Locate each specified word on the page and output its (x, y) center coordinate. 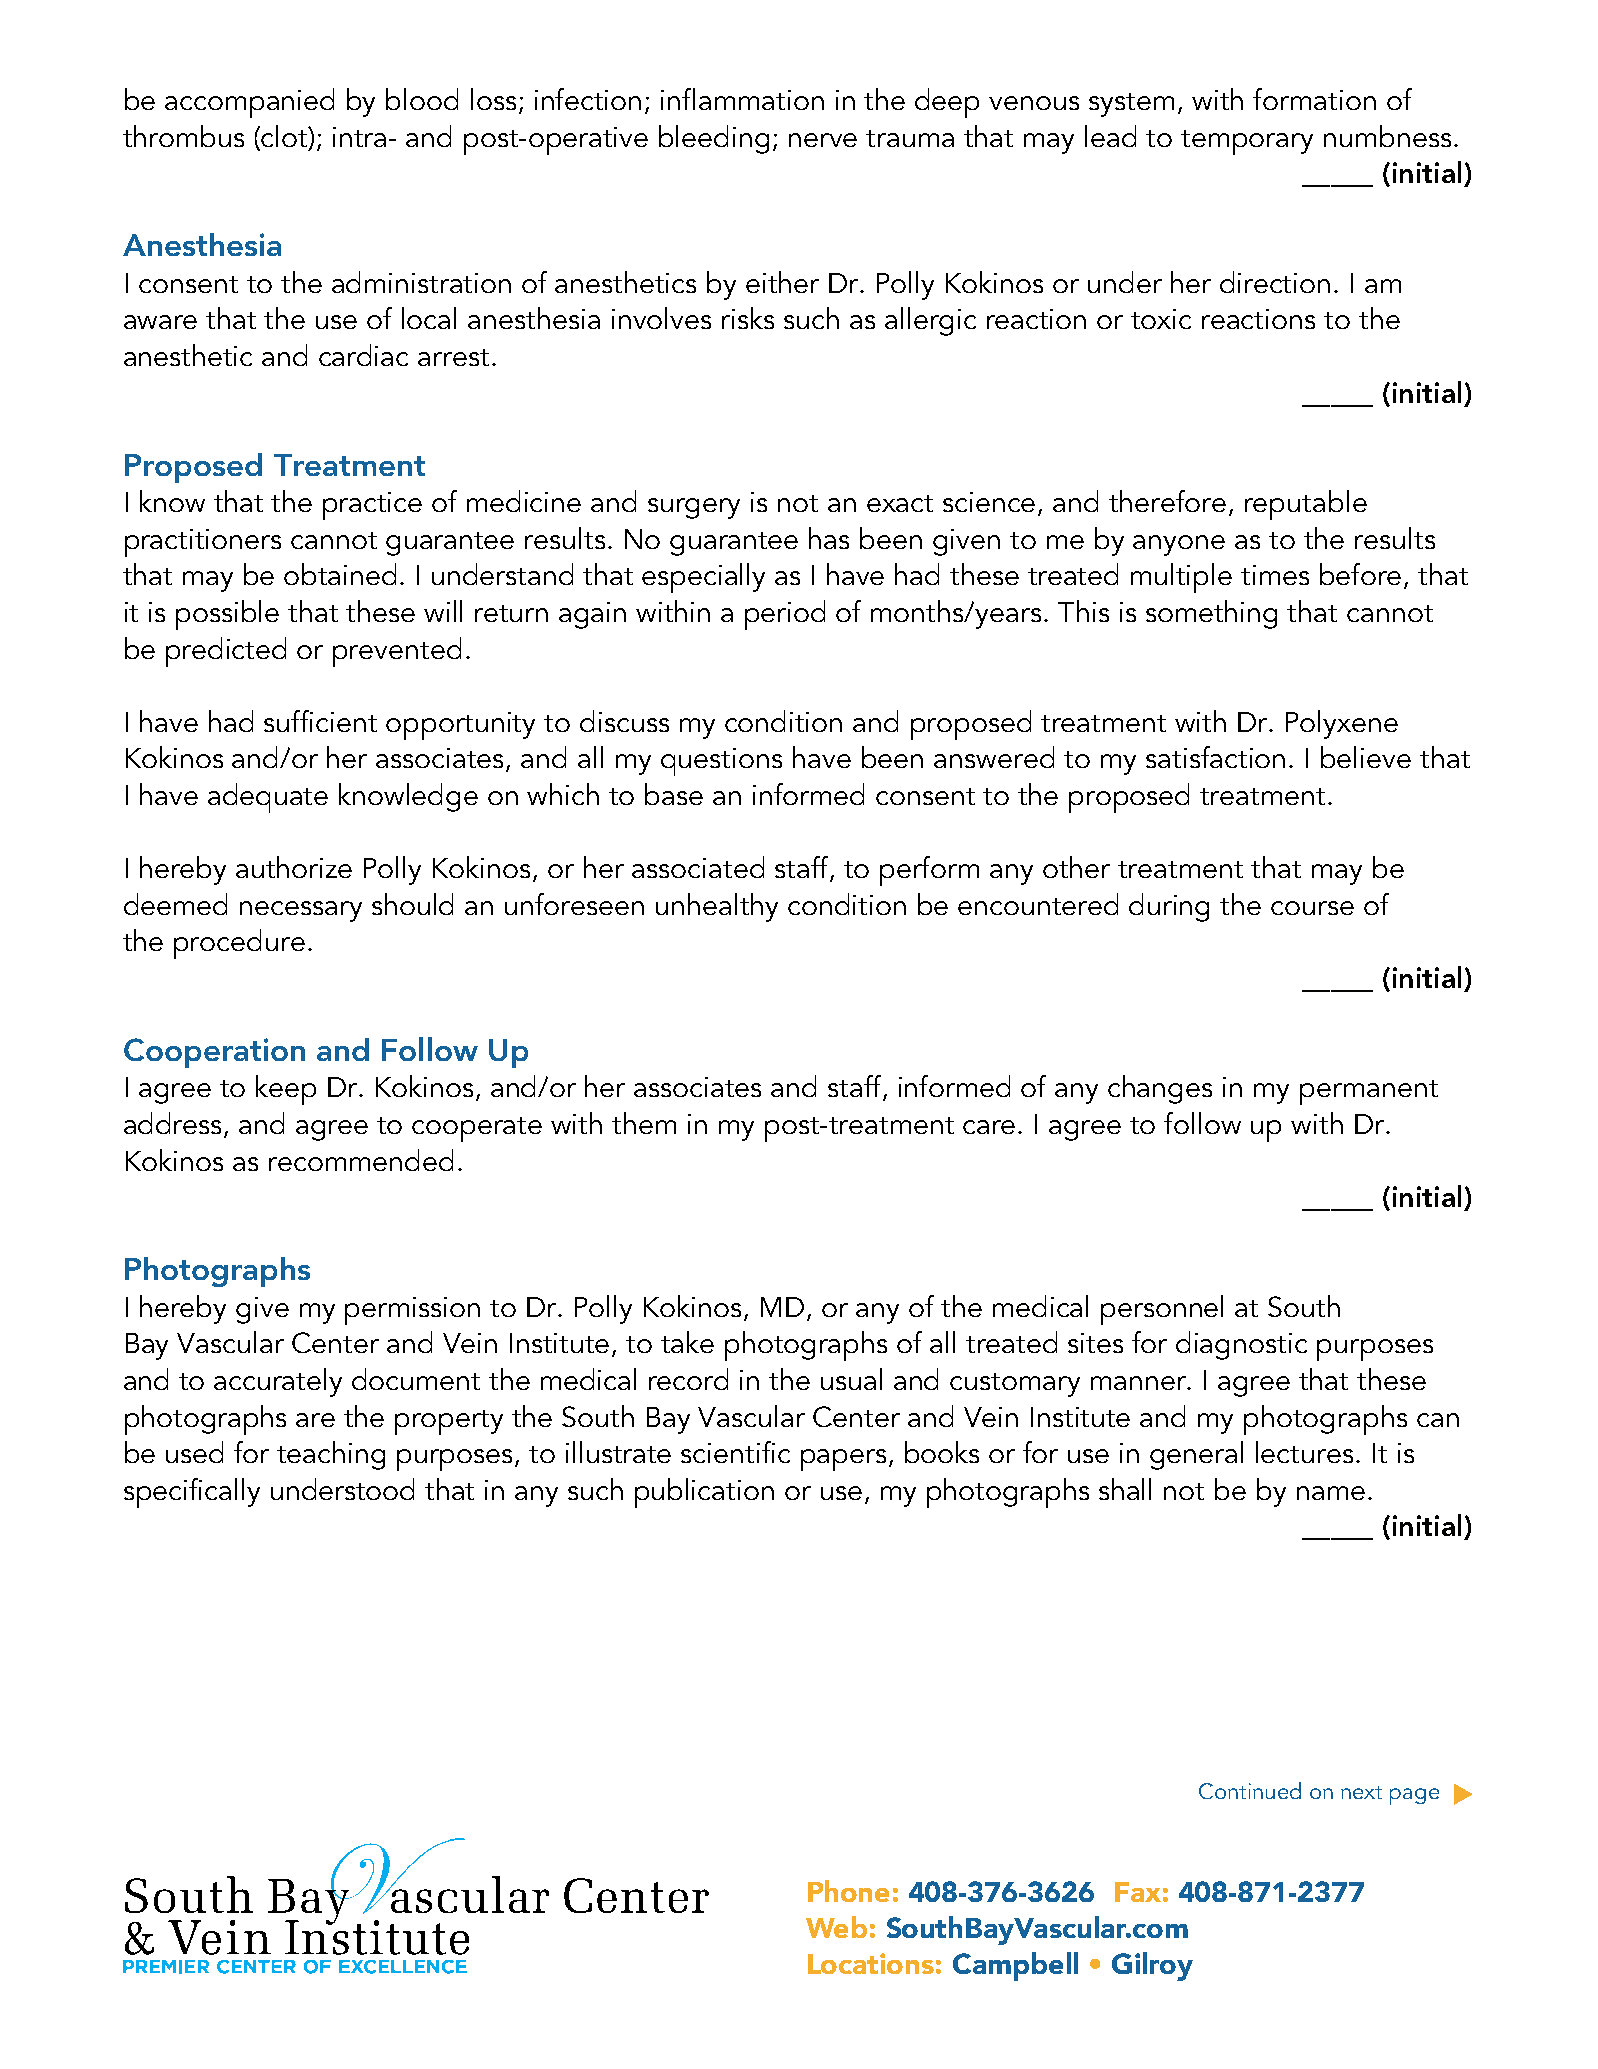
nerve (823, 140)
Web (836, 1927)
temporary (1247, 142)
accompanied (249, 103)
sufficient (320, 721)
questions (721, 762)
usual (851, 1379)
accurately (278, 1382)
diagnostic (1241, 1345)
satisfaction (1215, 757)
